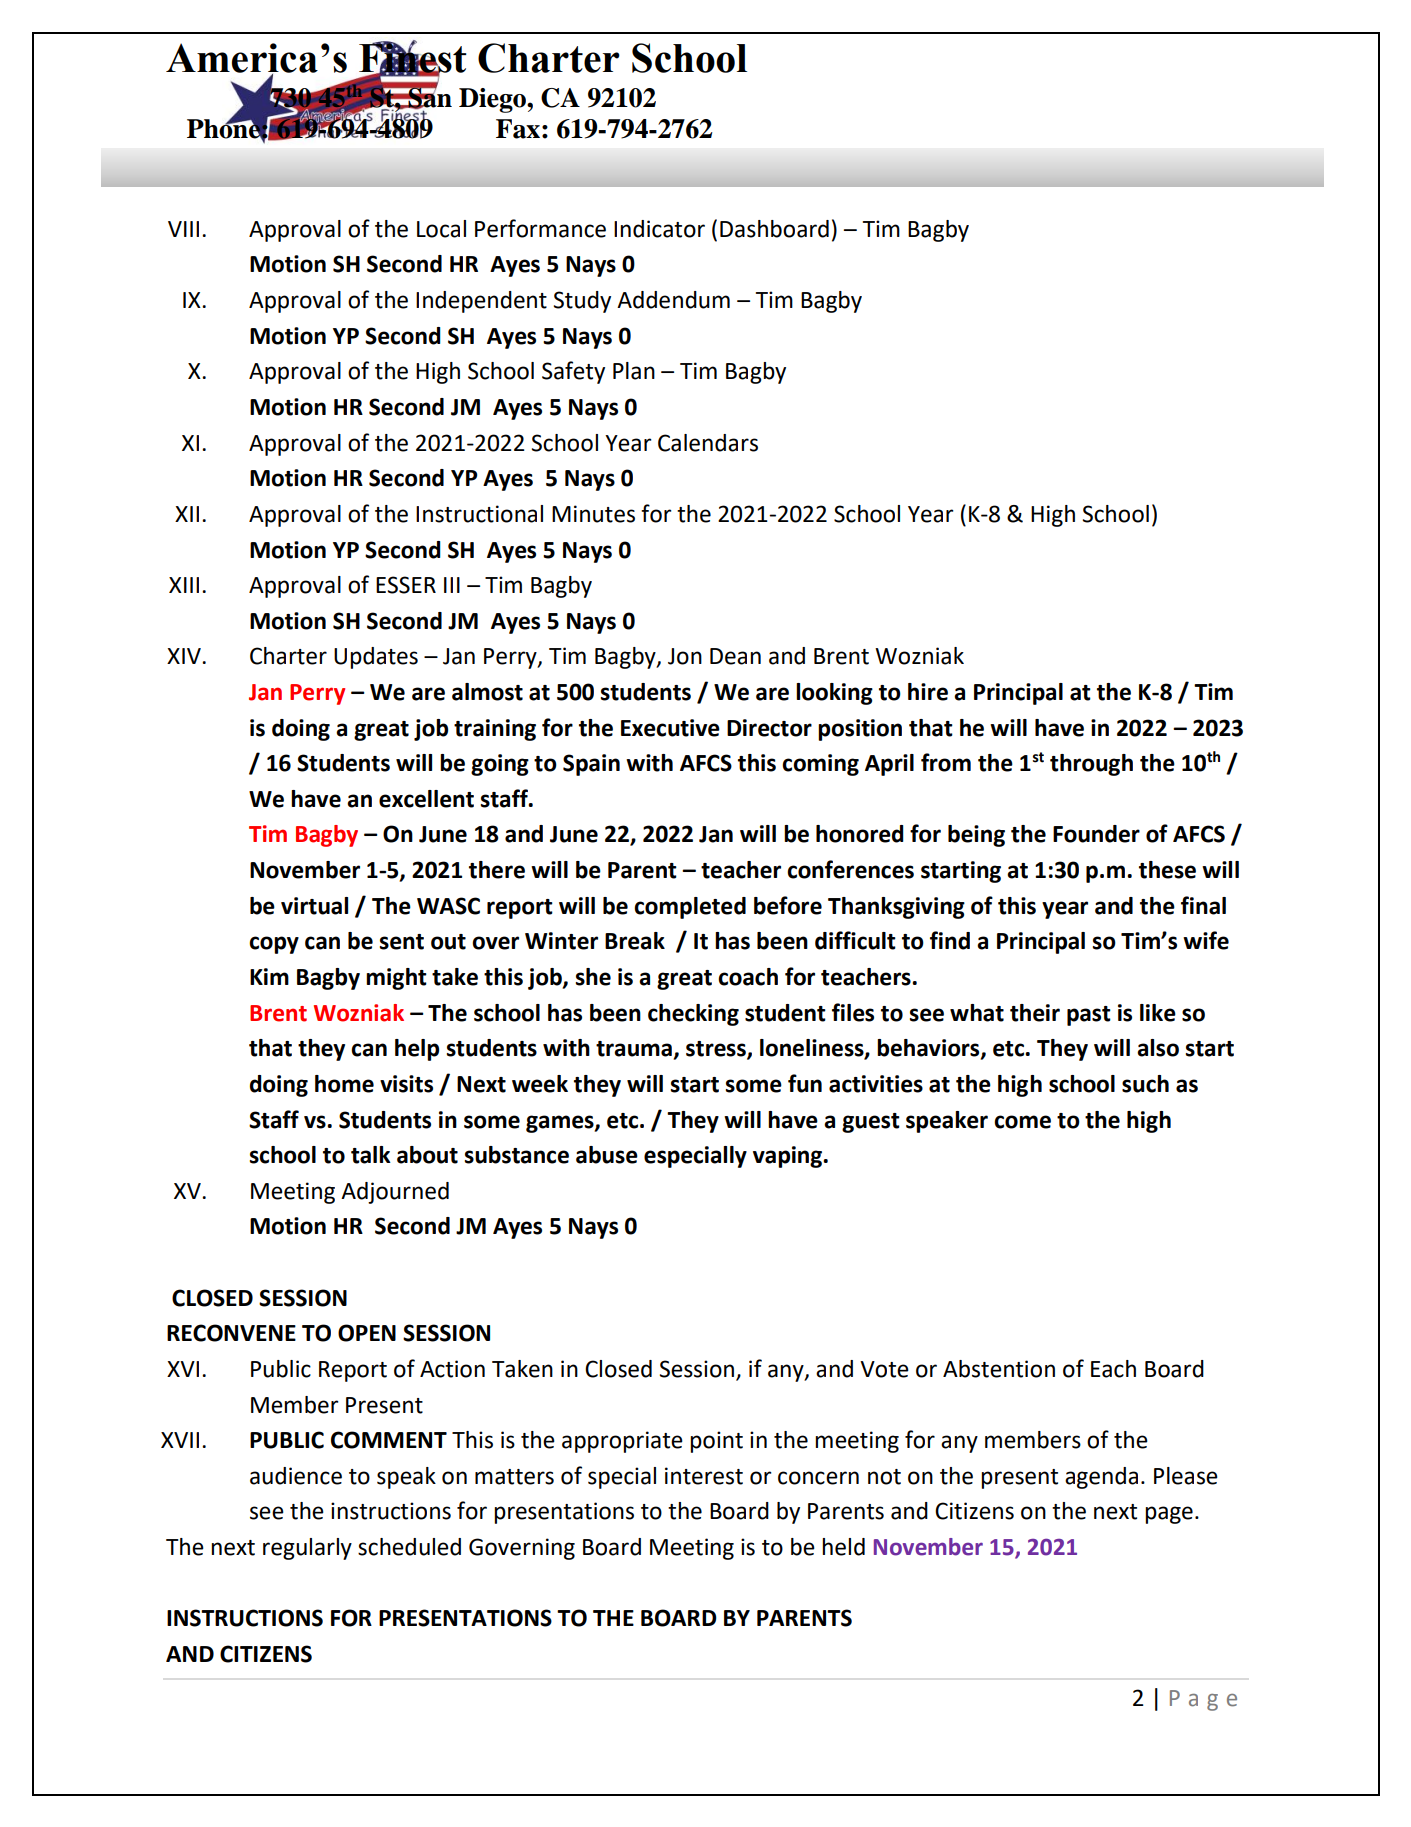  What do you see at coordinates (1089, 1016) in the document?
I see `past` at bounding box center [1089, 1016].
